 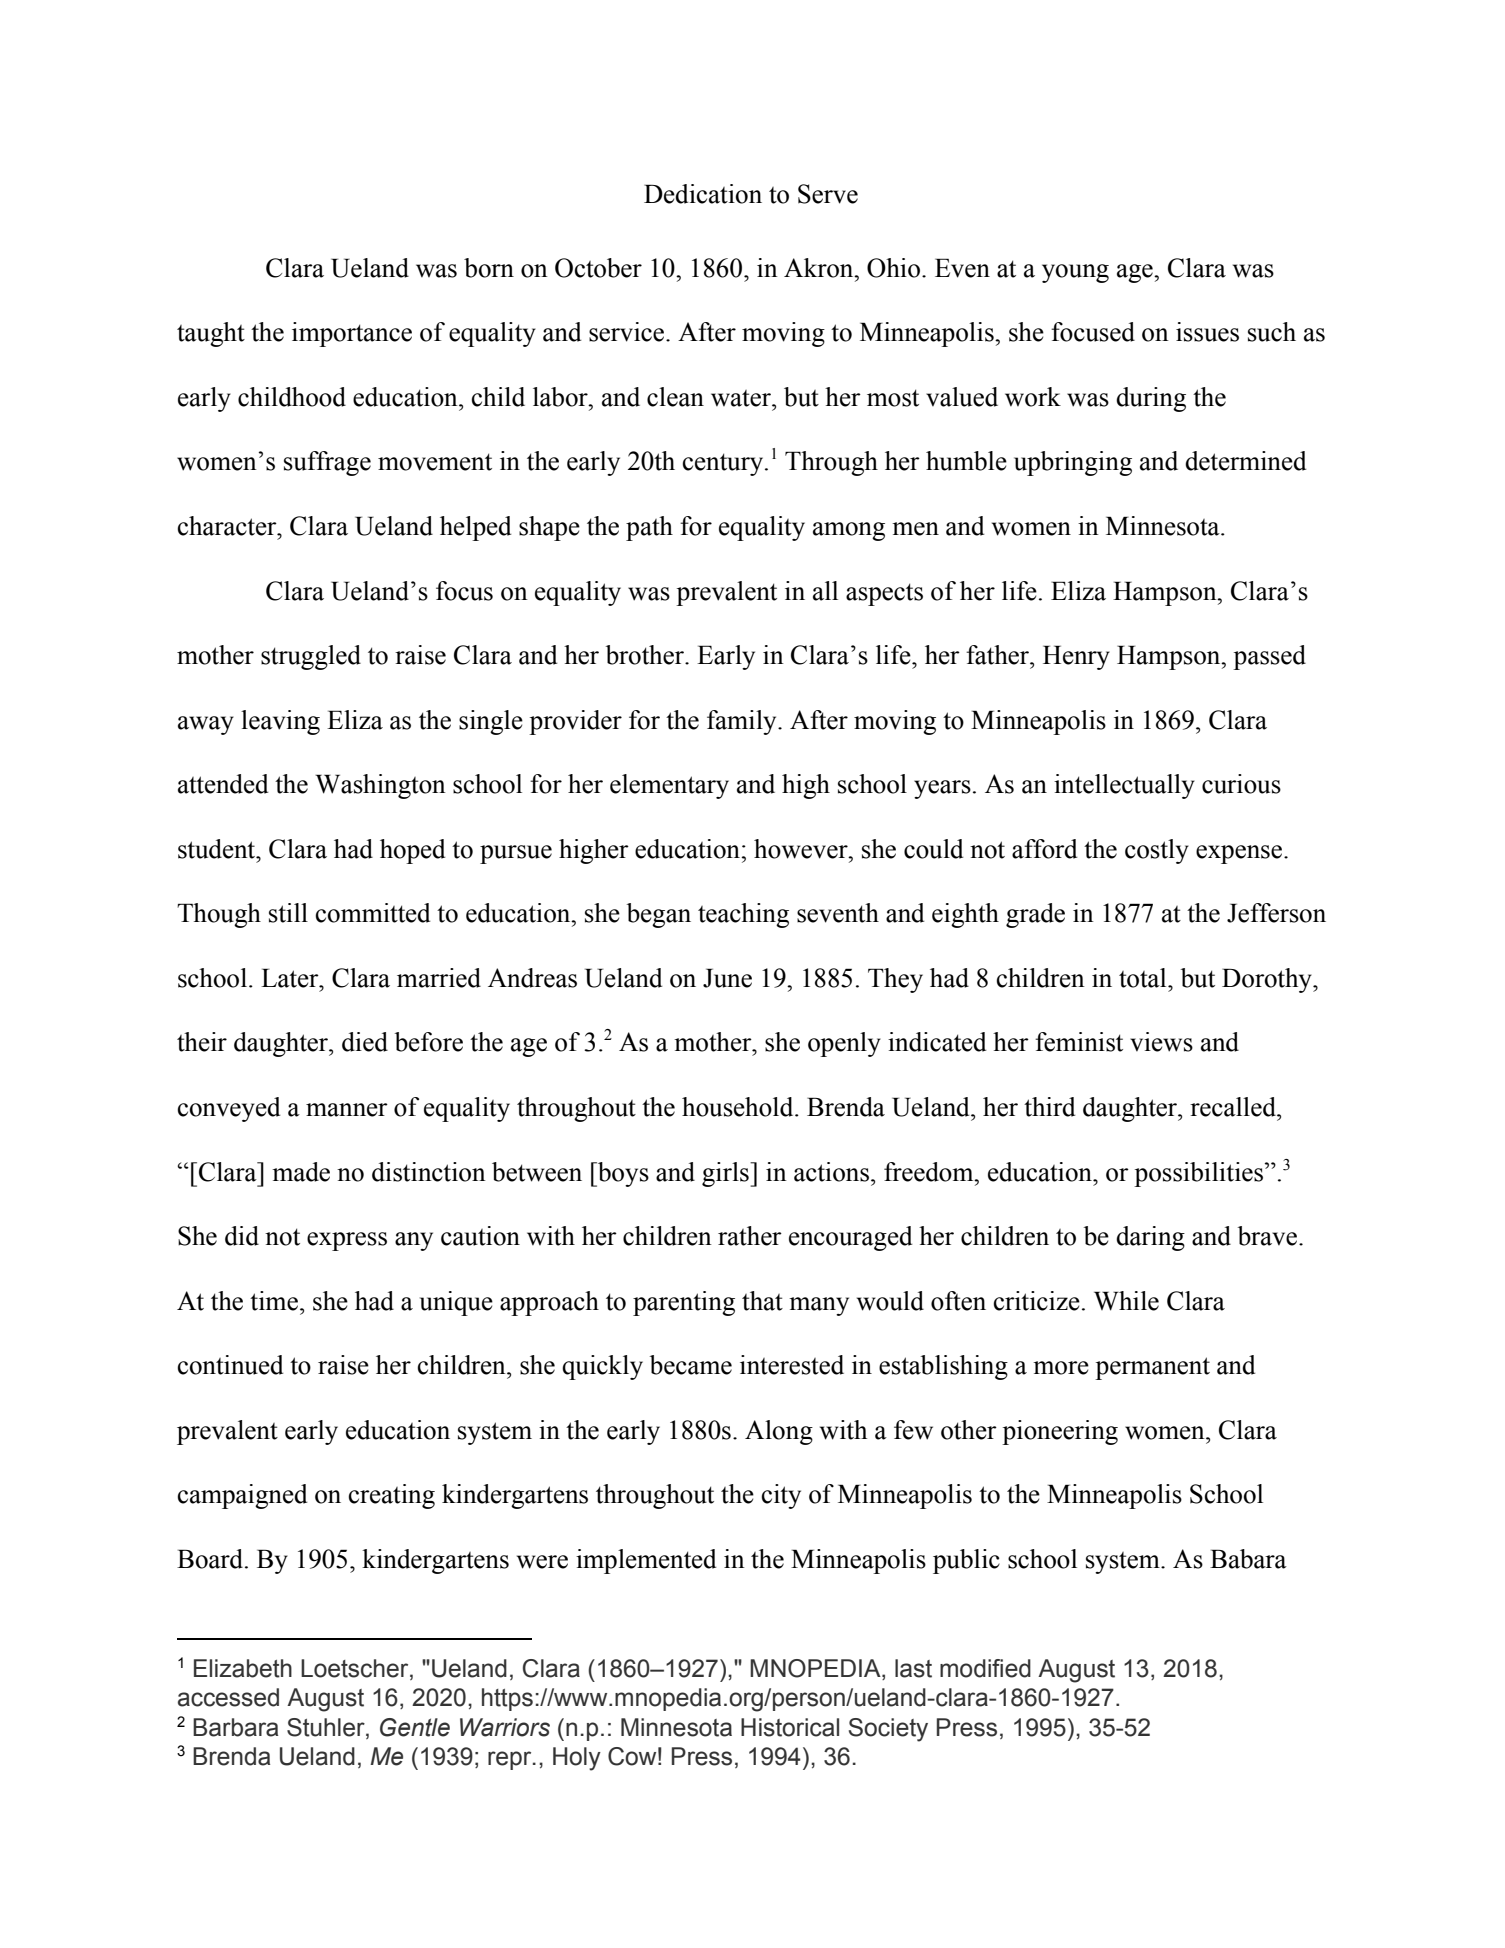 I want to click on total, so click(x=1144, y=978).
